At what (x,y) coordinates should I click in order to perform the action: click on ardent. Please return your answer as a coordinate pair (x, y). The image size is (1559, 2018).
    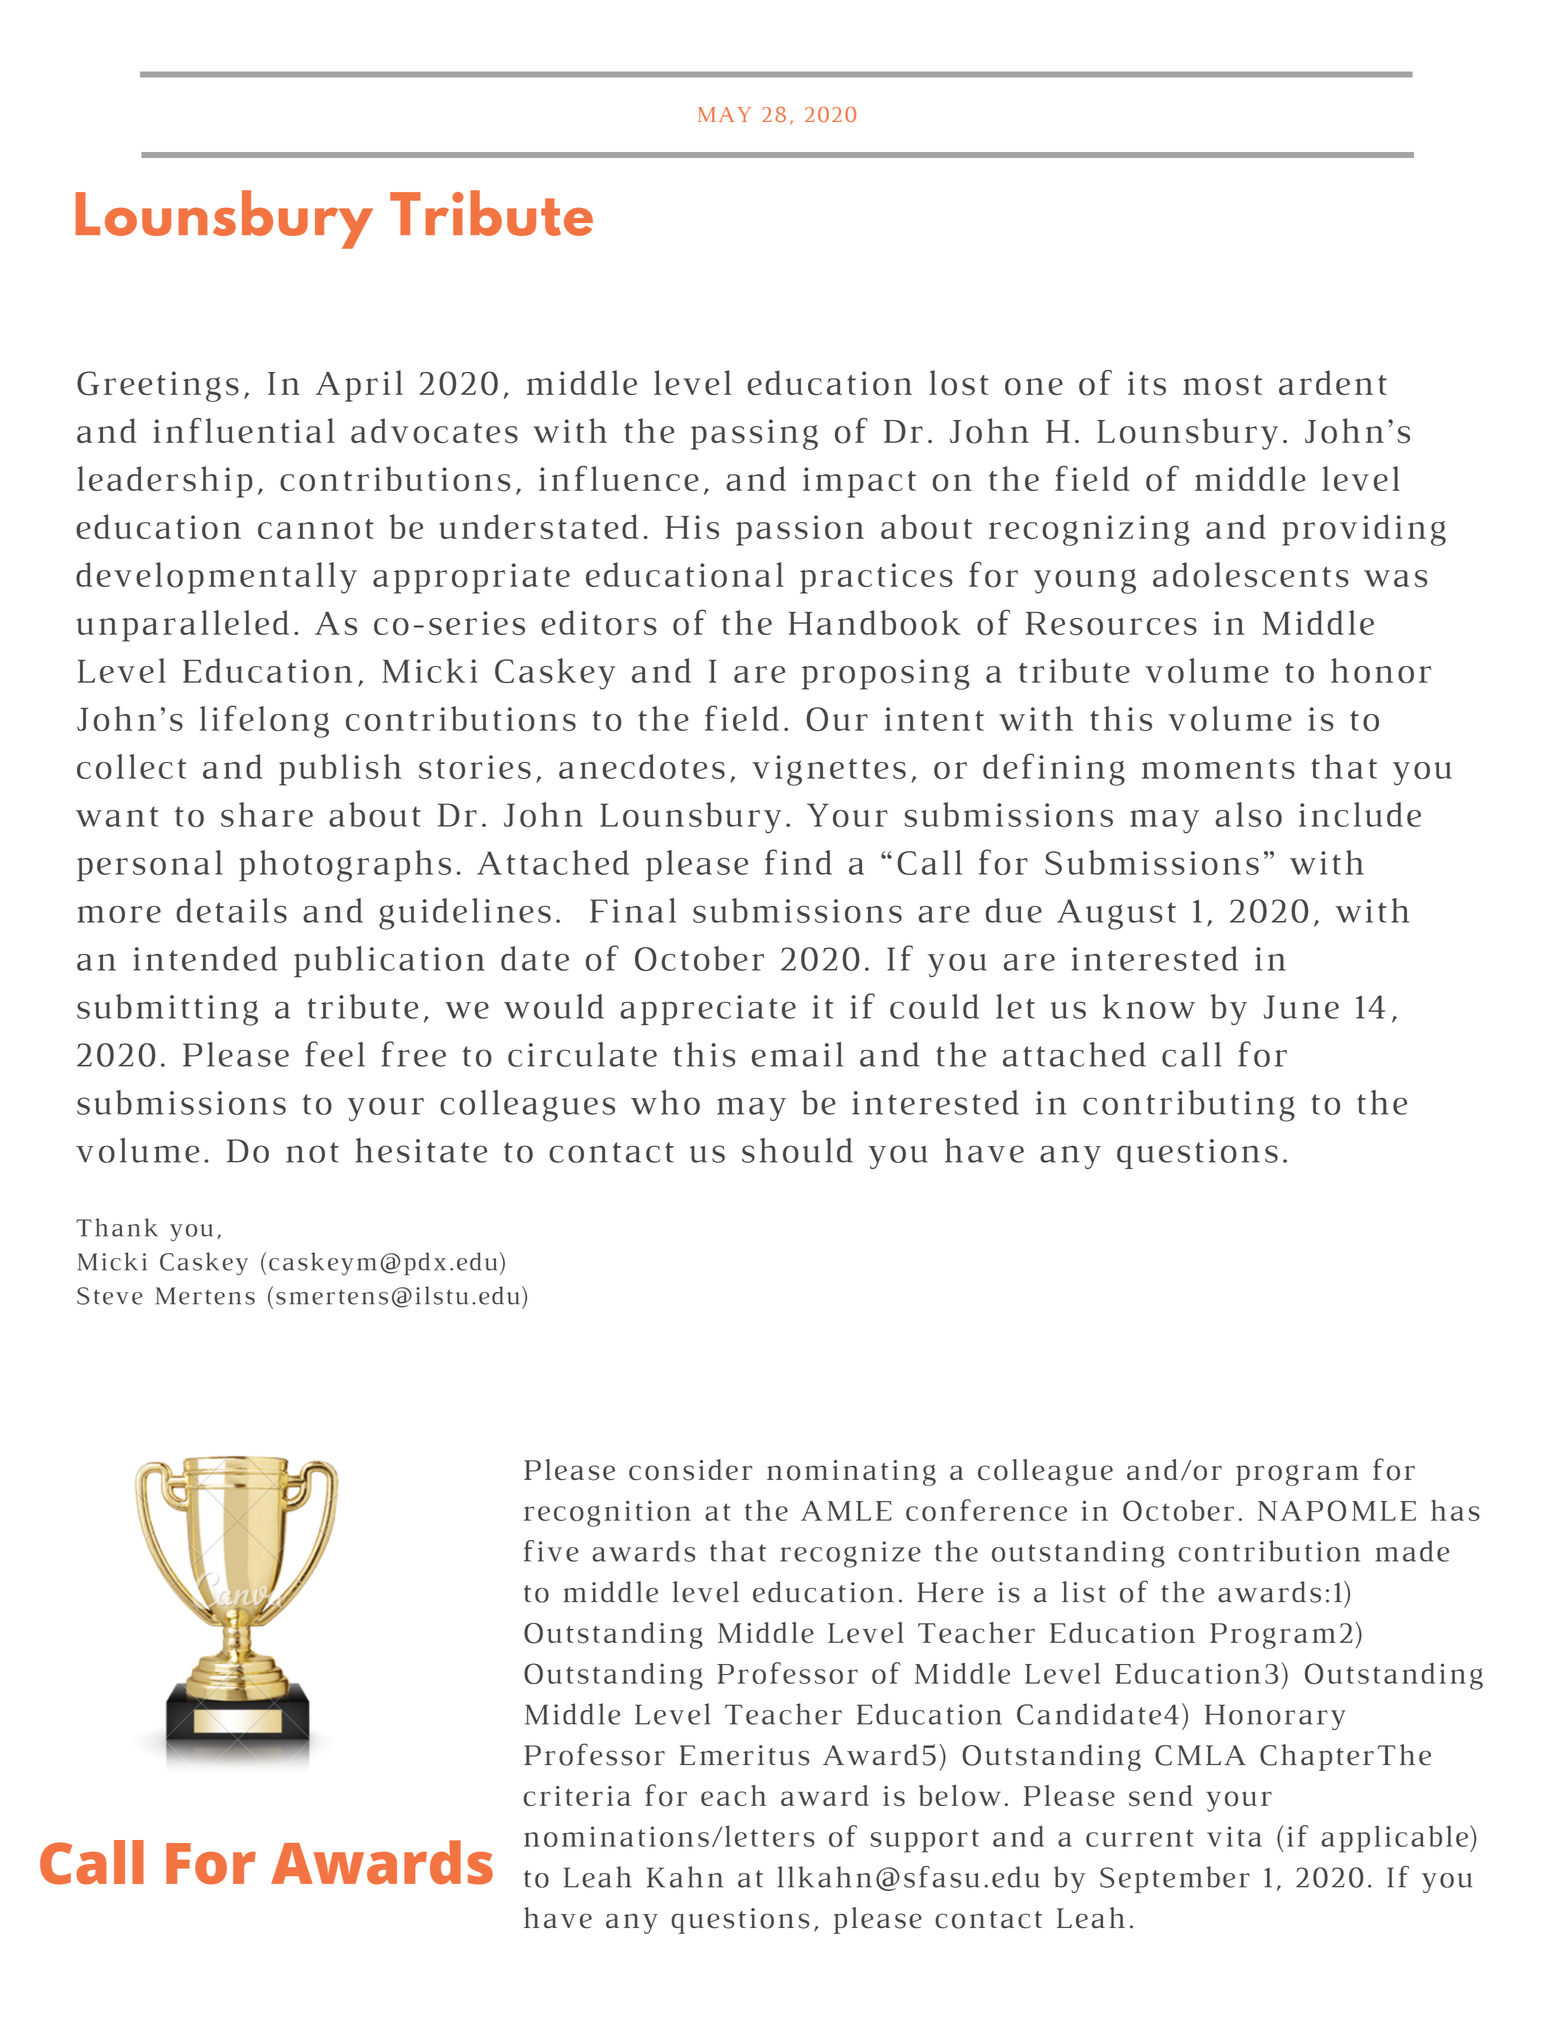
    Looking at the image, I should click on (1333, 382).
